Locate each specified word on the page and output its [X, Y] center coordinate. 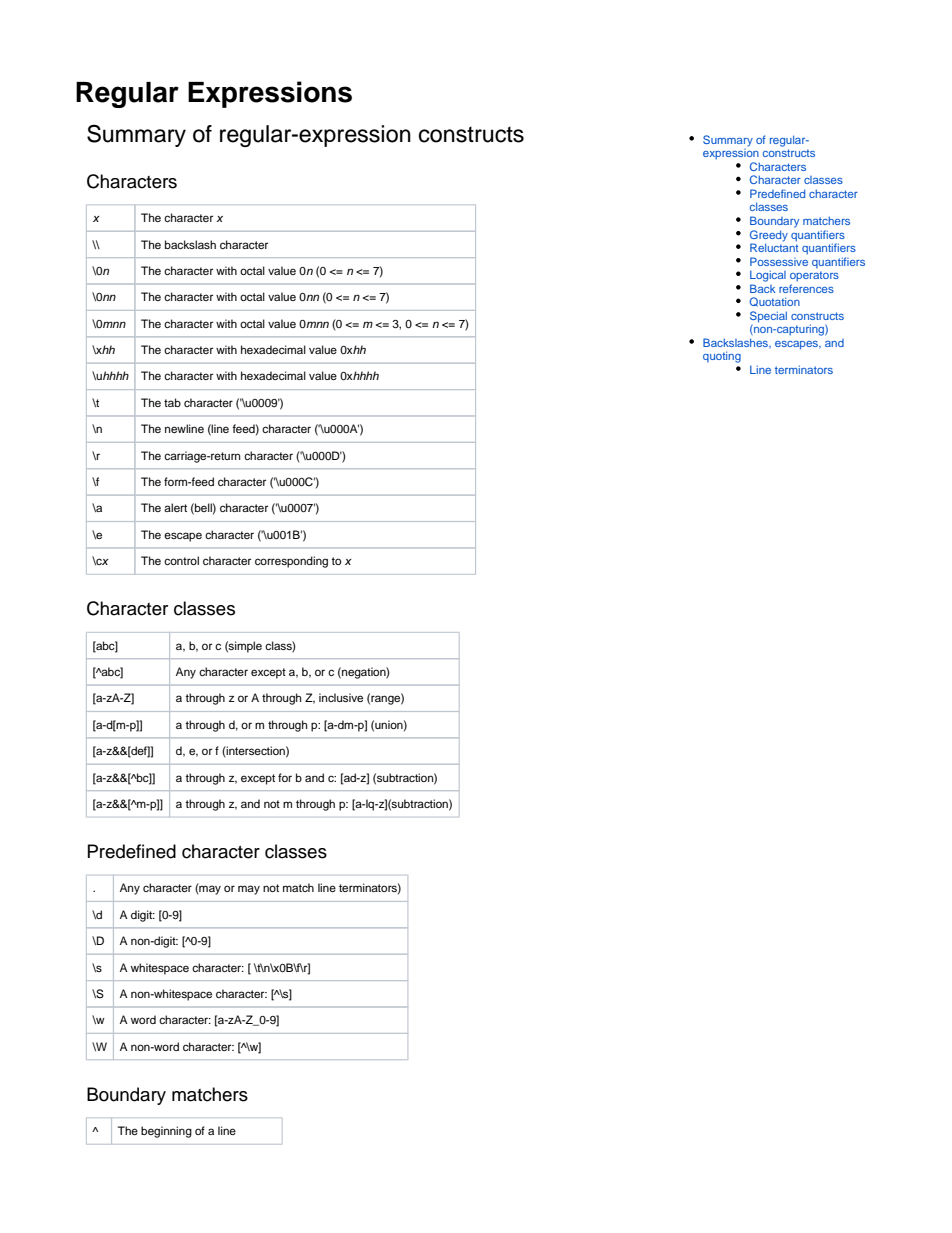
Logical [768, 276]
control [181, 560]
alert [175, 507]
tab [172, 402]
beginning [166, 1132]
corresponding [291, 562]
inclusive [341, 697]
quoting [722, 357]
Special [768, 318]
